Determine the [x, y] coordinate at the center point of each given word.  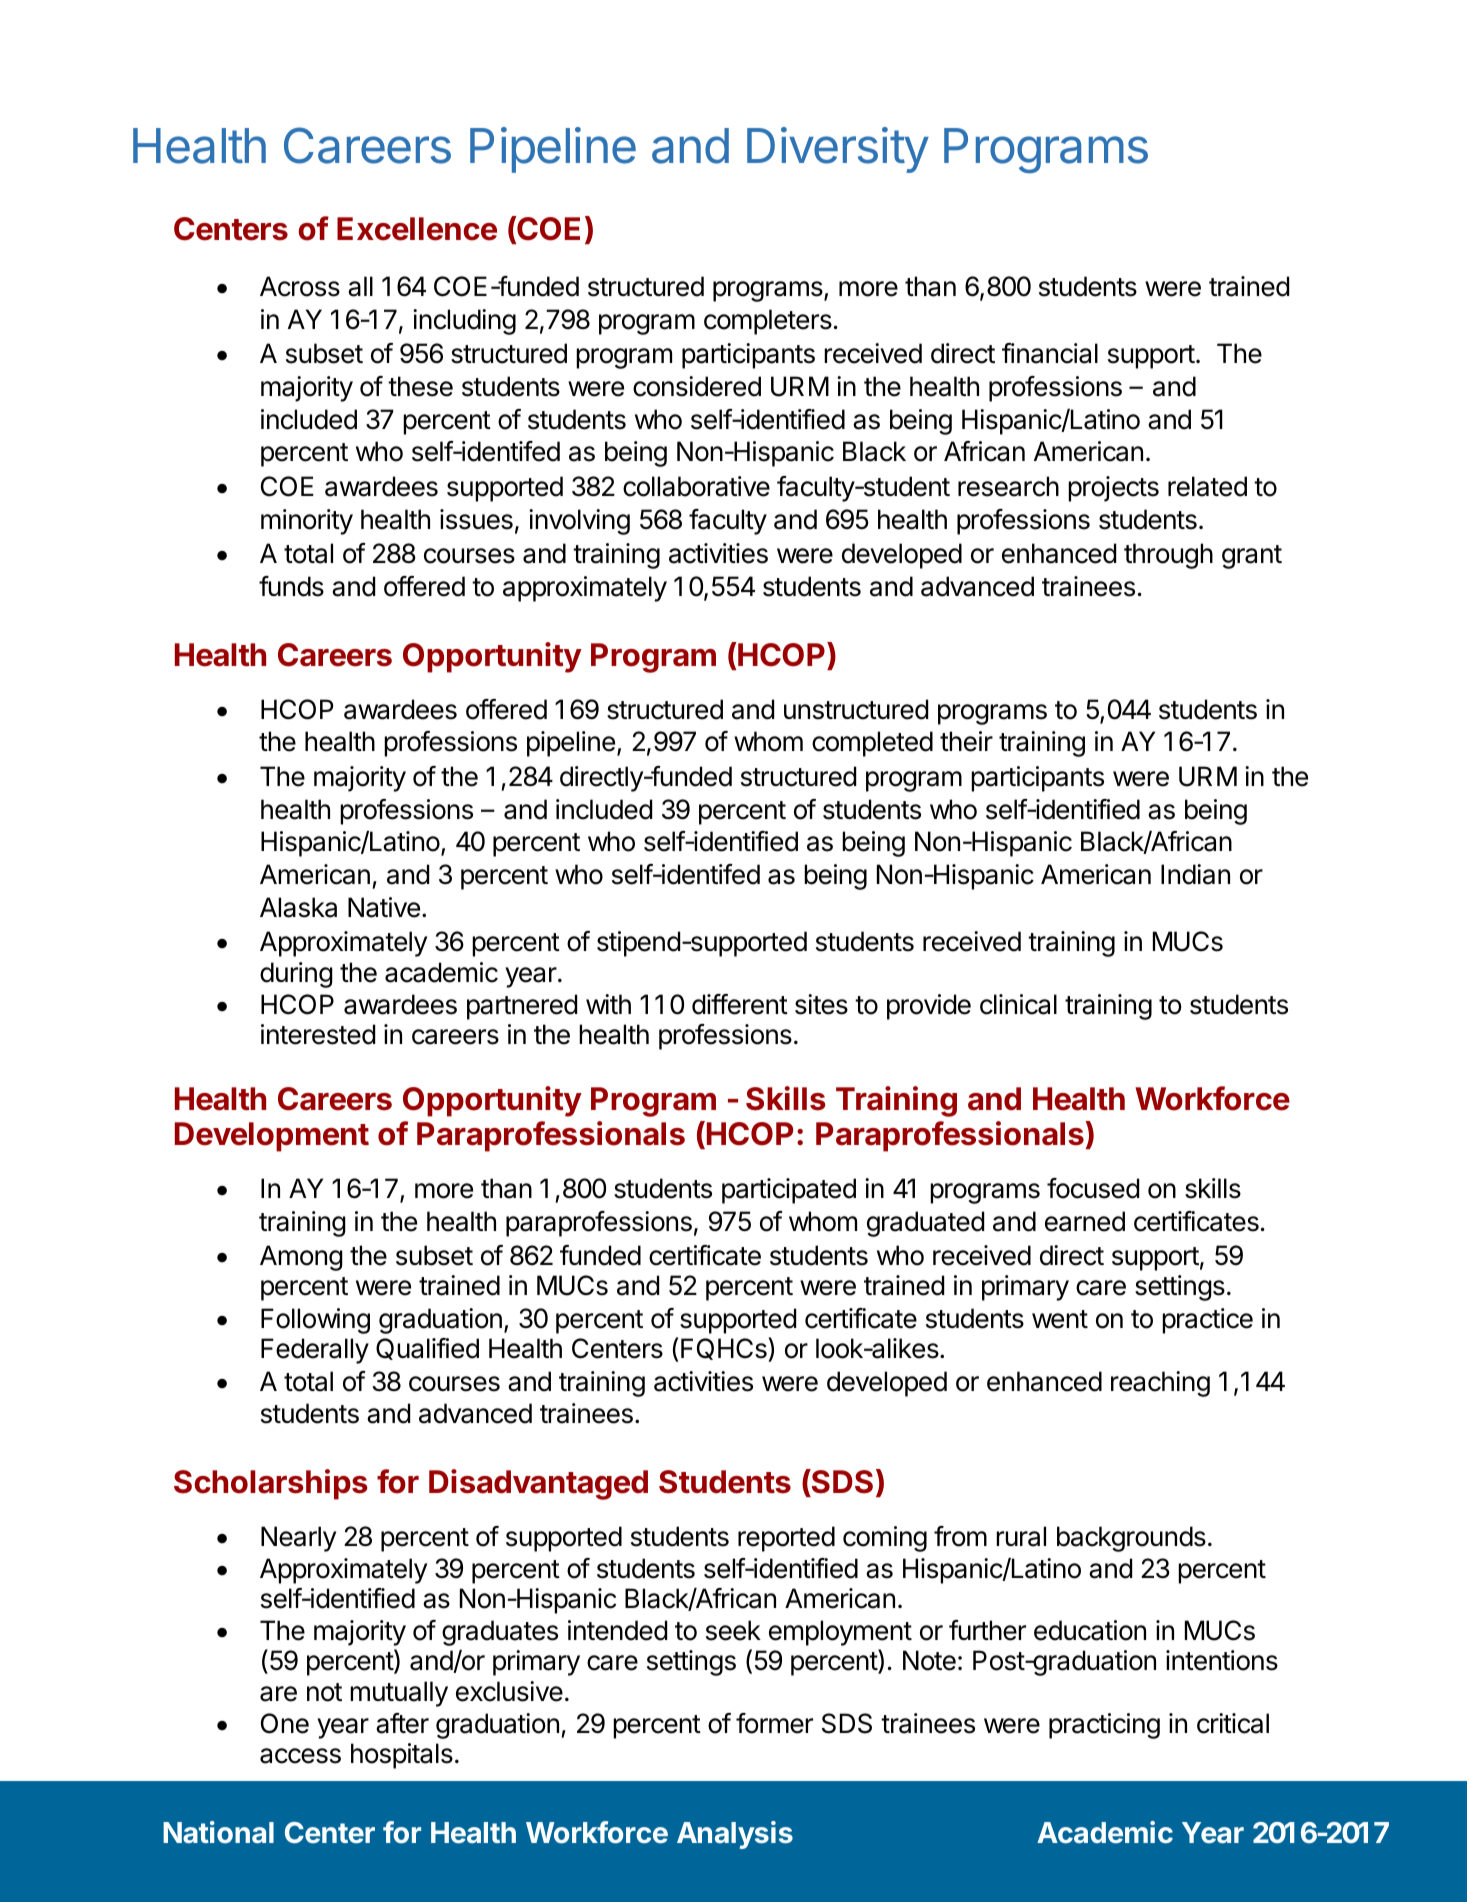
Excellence [417, 229]
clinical [1018, 1004]
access [300, 1756]
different [740, 1004]
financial [1050, 353]
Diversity [838, 150]
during [296, 975]
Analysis [735, 1835]
